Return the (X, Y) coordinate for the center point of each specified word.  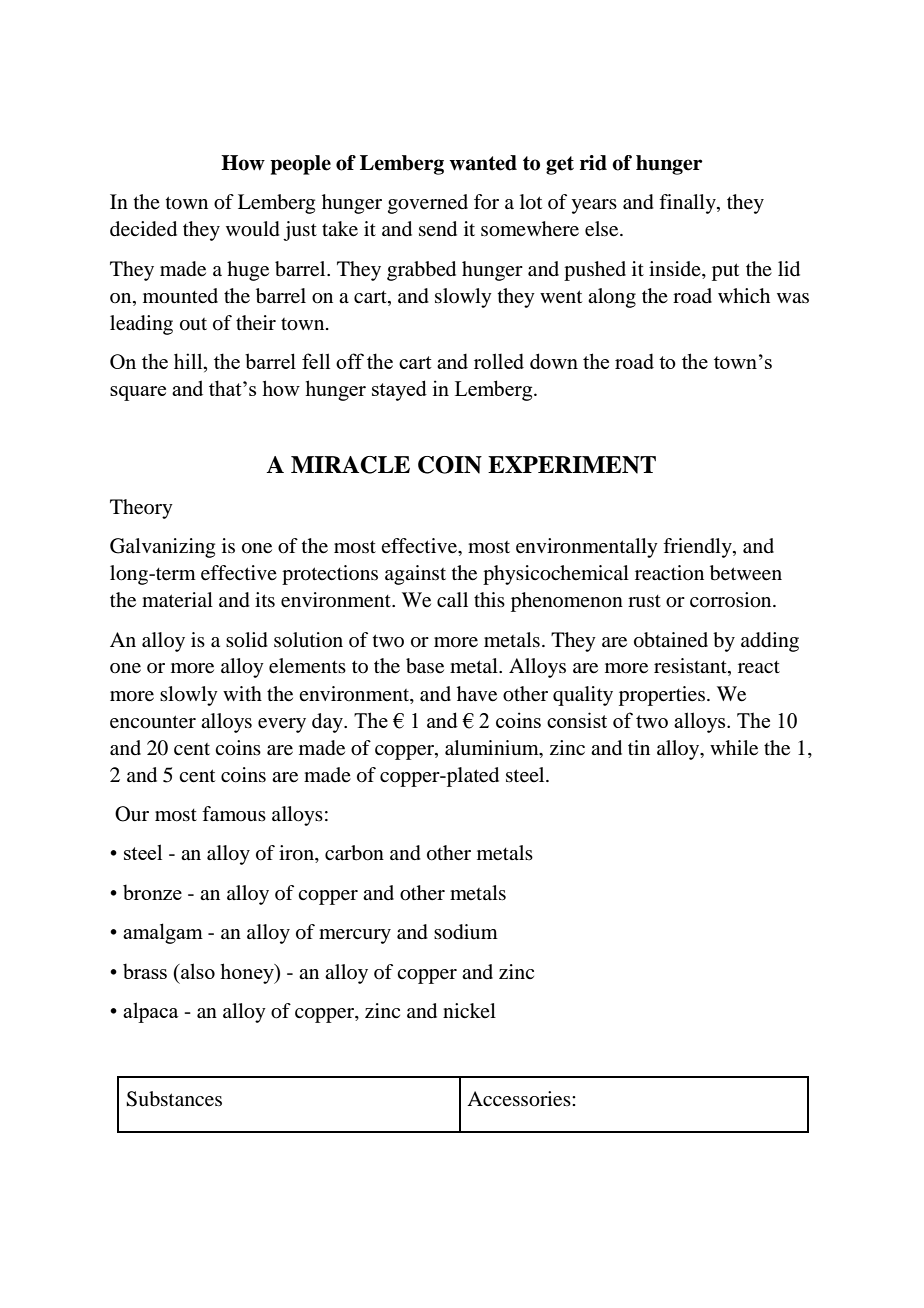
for (486, 201)
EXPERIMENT (572, 465)
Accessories (520, 1099)
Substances (174, 1099)
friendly (698, 548)
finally (688, 204)
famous (234, 814)
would (253, 229)
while (734, 748)
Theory (141, 509)
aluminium (493, 748)
